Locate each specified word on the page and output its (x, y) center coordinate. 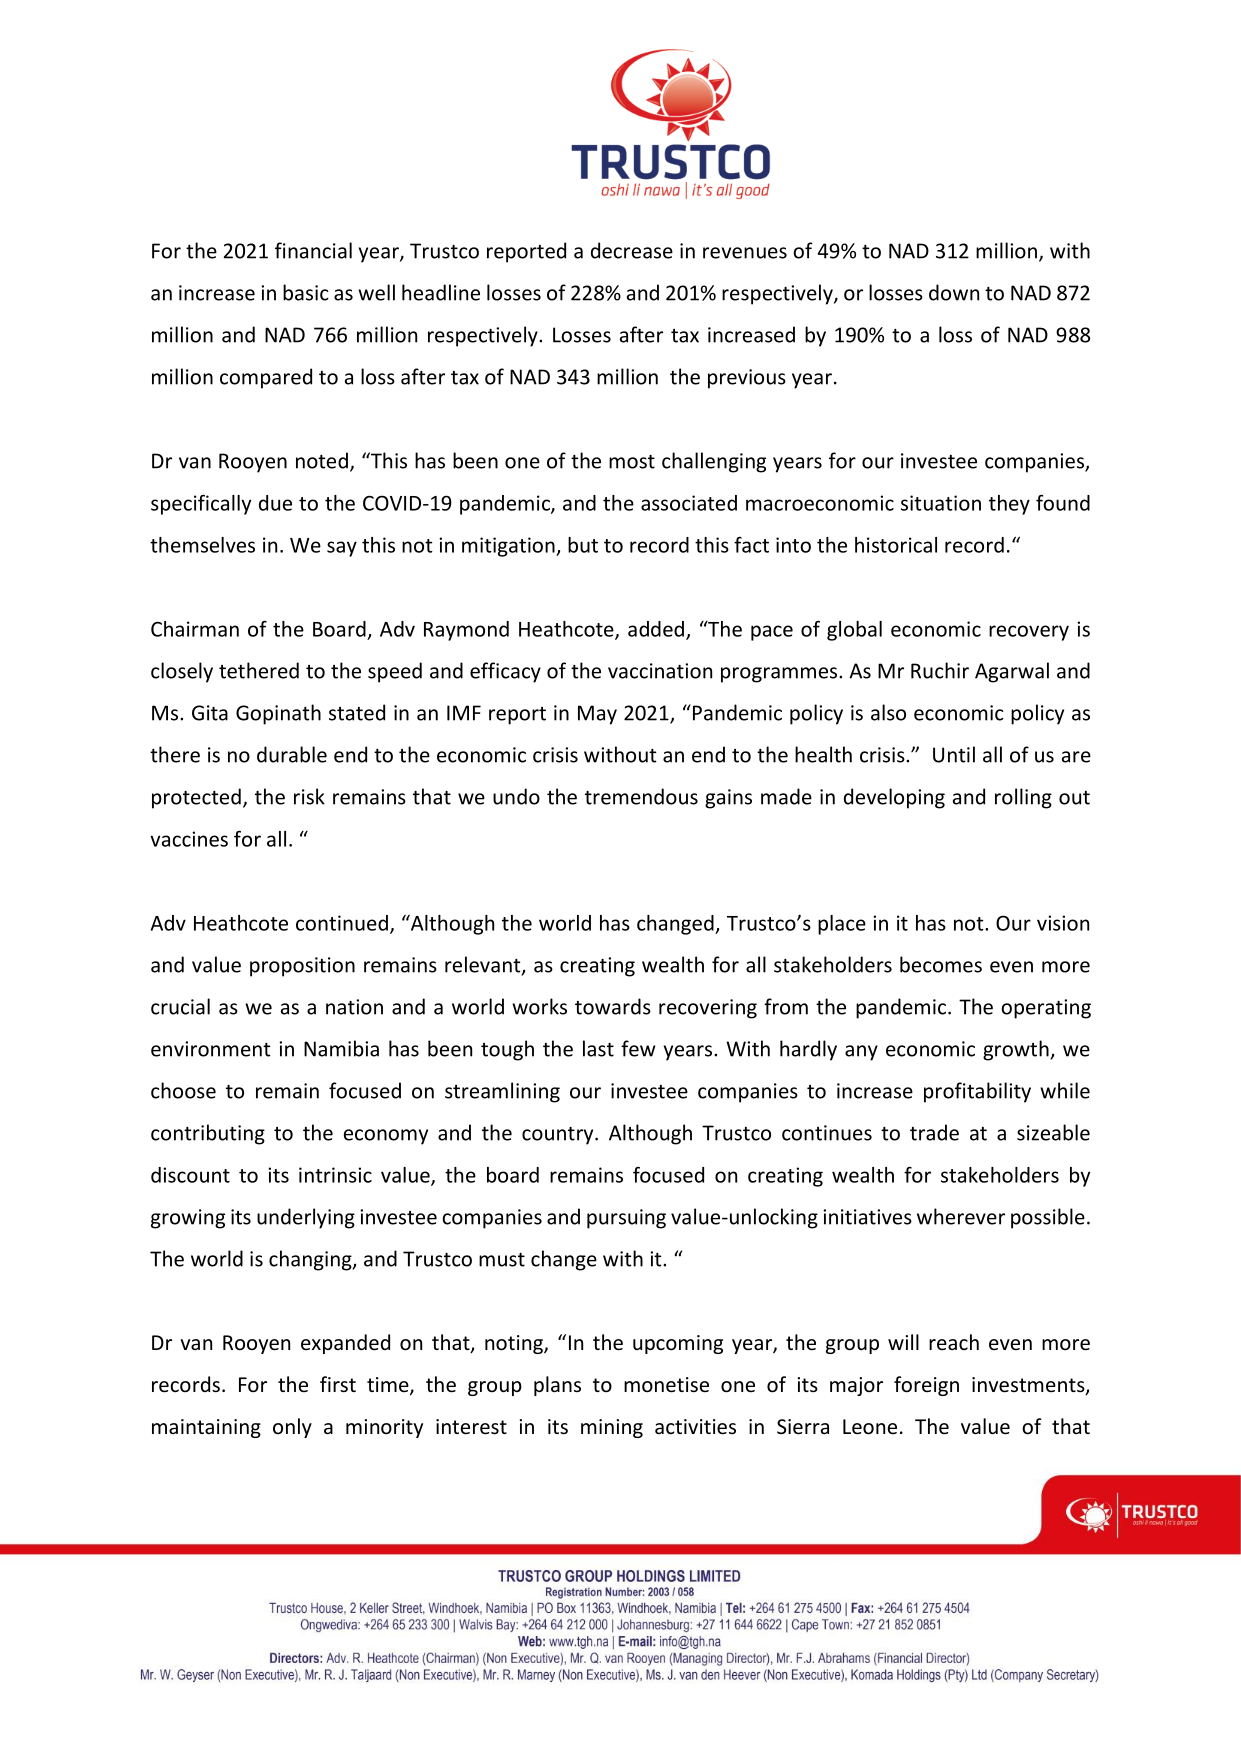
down (954, 292)
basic (306, 292)
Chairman (195, 629)
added (656, 629)
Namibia (341, 1048)
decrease (632, 250)
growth (1017, 1050)
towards (613, 1006)
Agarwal (1012, 672)
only (292, 1428)
